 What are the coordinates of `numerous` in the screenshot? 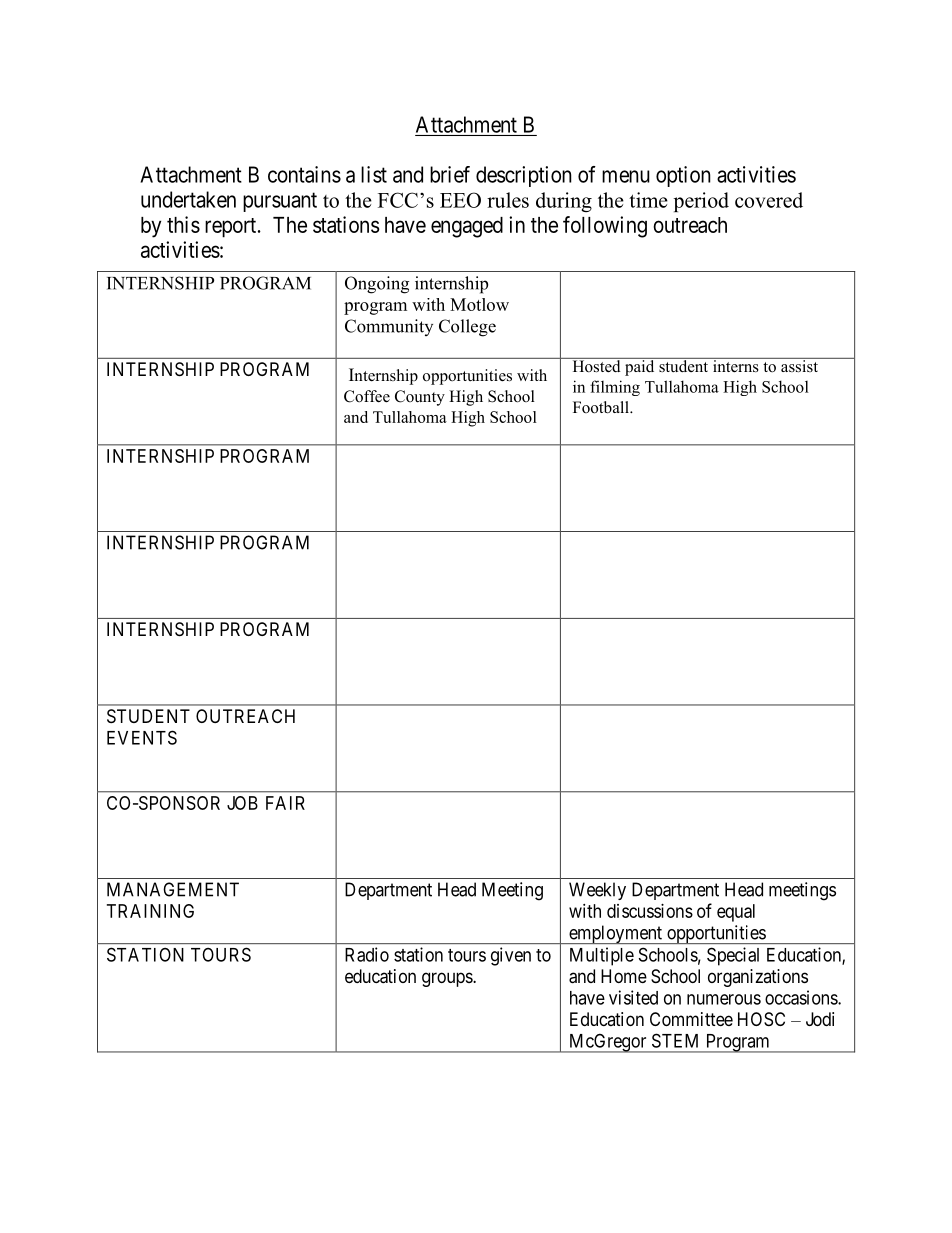 It's located at (724, 999).
